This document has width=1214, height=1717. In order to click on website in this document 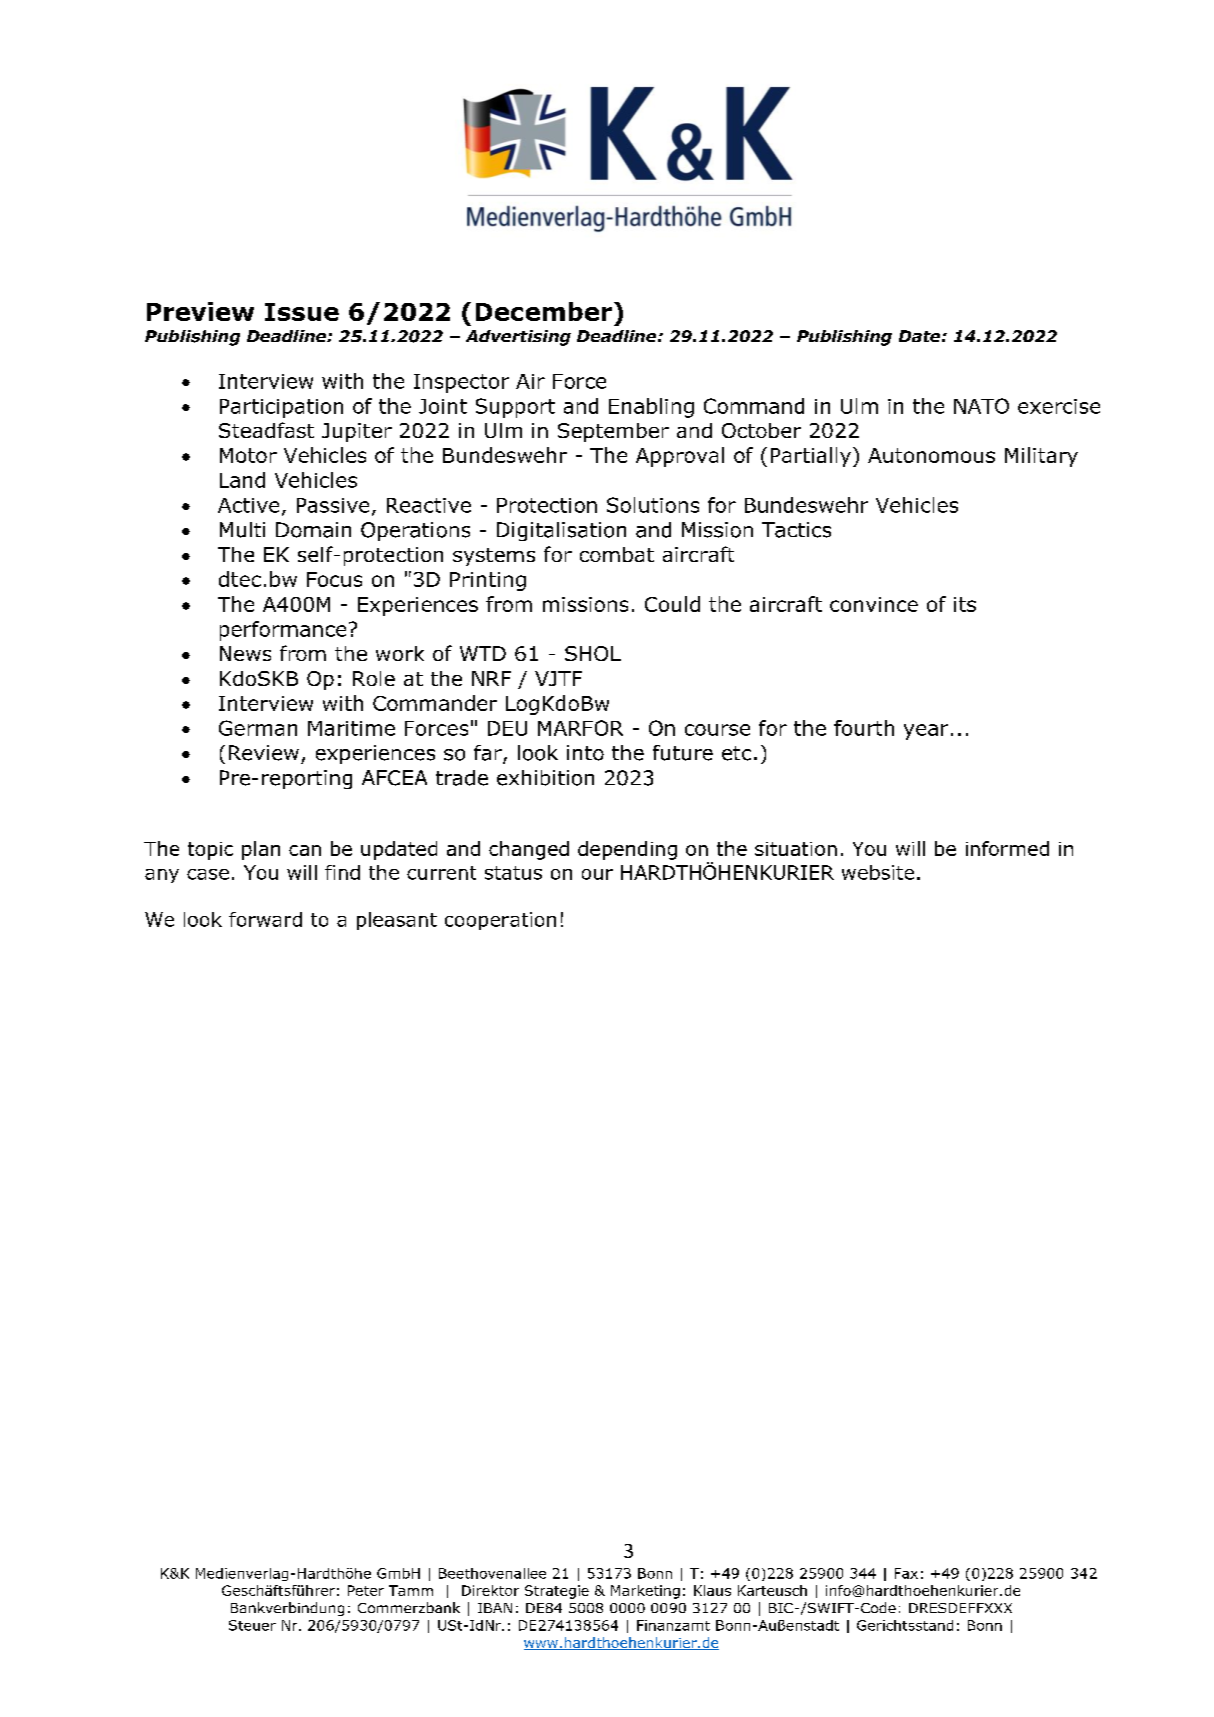, I will do `click(878, 872)`.
